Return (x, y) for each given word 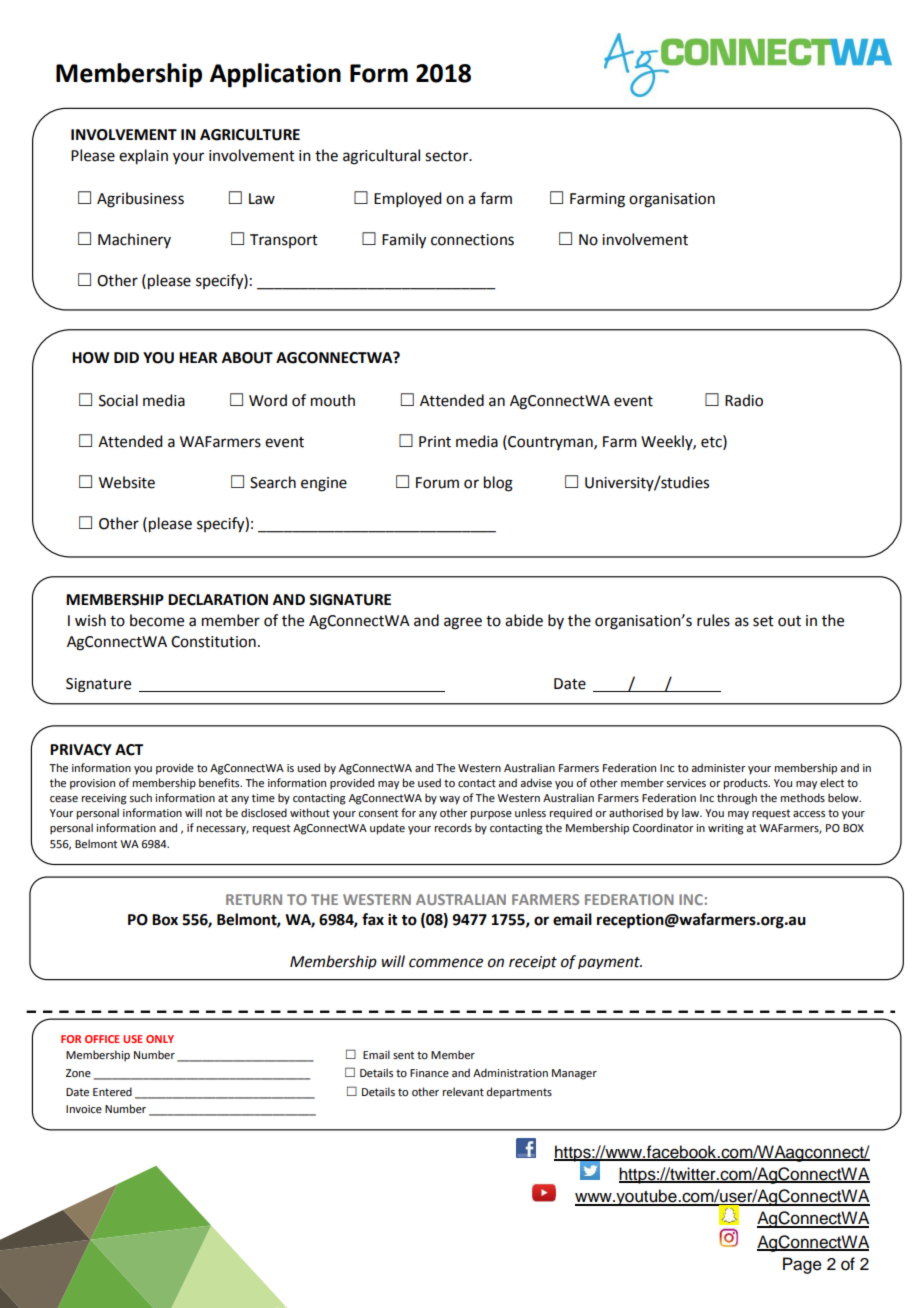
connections (472, 240)
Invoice (84, 1109)
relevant (463, 1091)
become (157, 620)
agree (463, 623)
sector (448, 156)
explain (143, 157)
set (763, 621)
